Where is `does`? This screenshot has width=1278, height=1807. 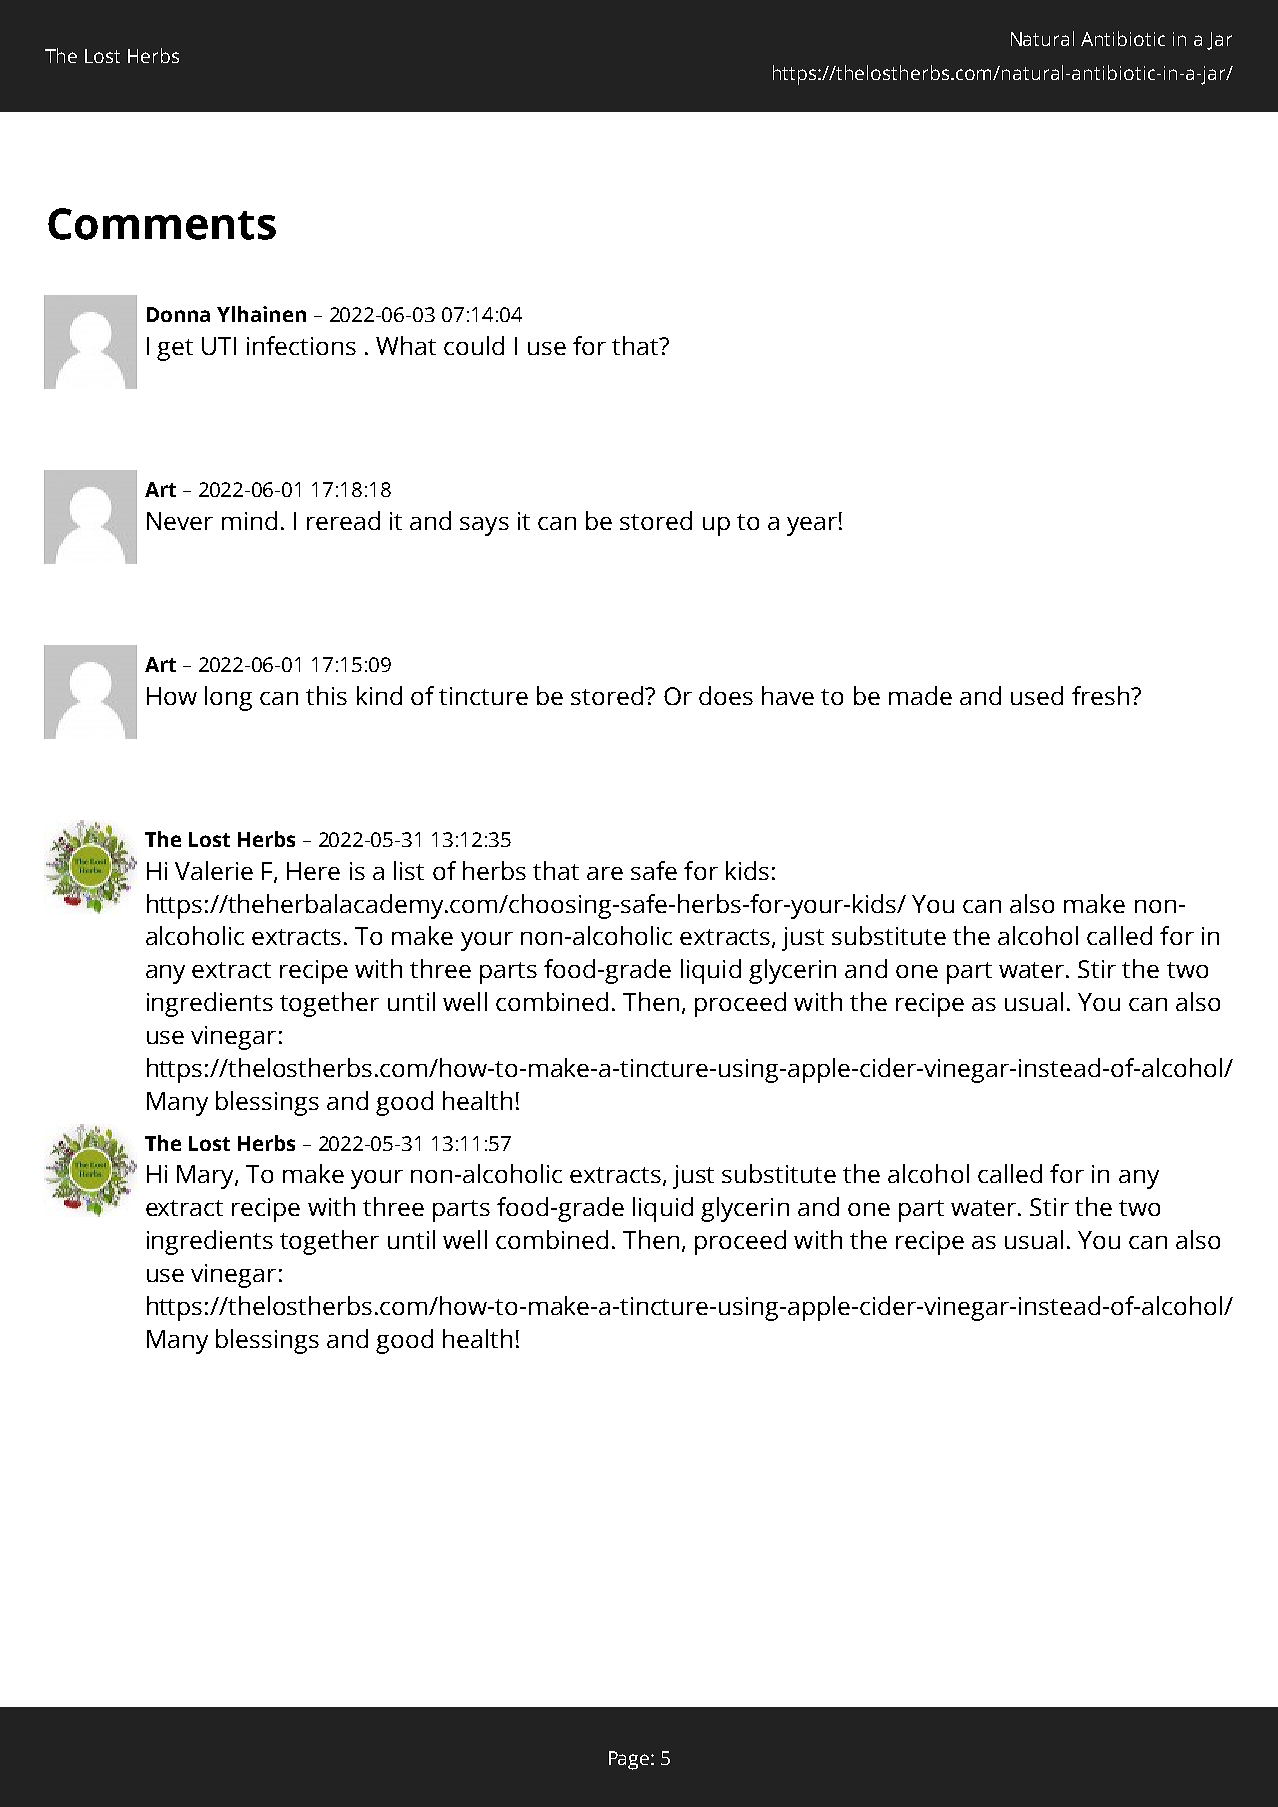
does is located at coordinates (726, 695).
